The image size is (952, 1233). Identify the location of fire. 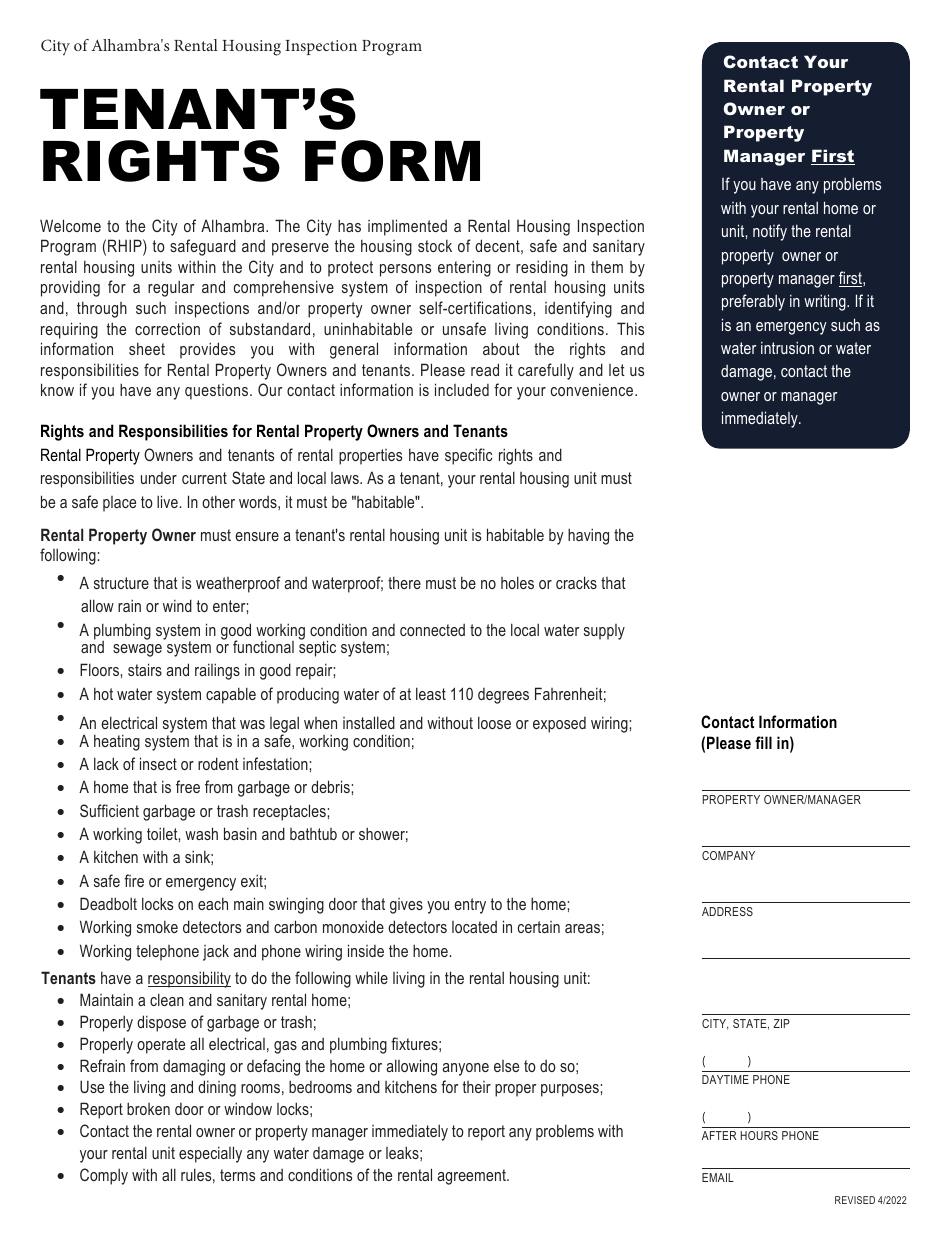
(134, 880).
